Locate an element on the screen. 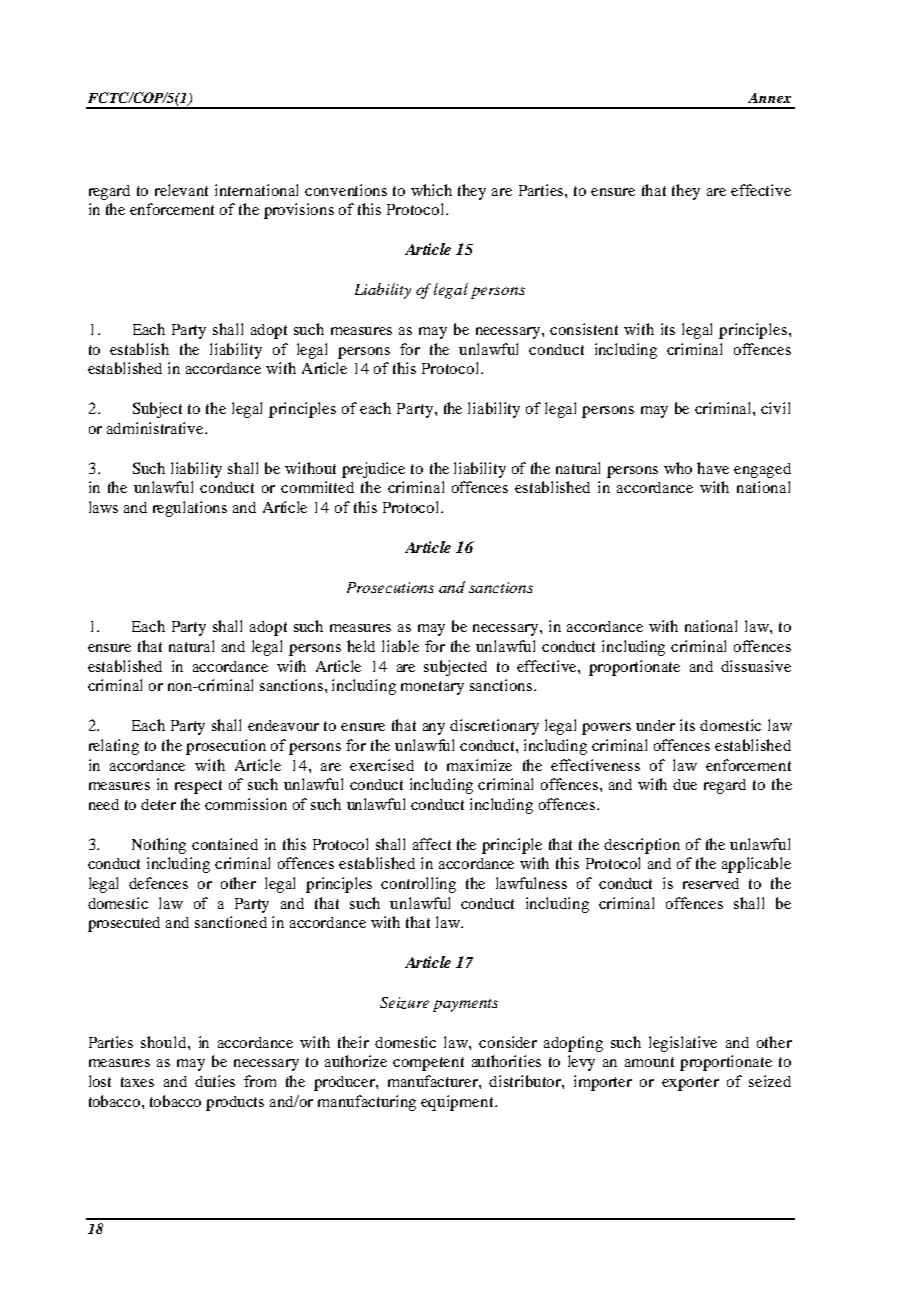 The image size is (924, 1308). regulations is located at coordinates (190, 509).
